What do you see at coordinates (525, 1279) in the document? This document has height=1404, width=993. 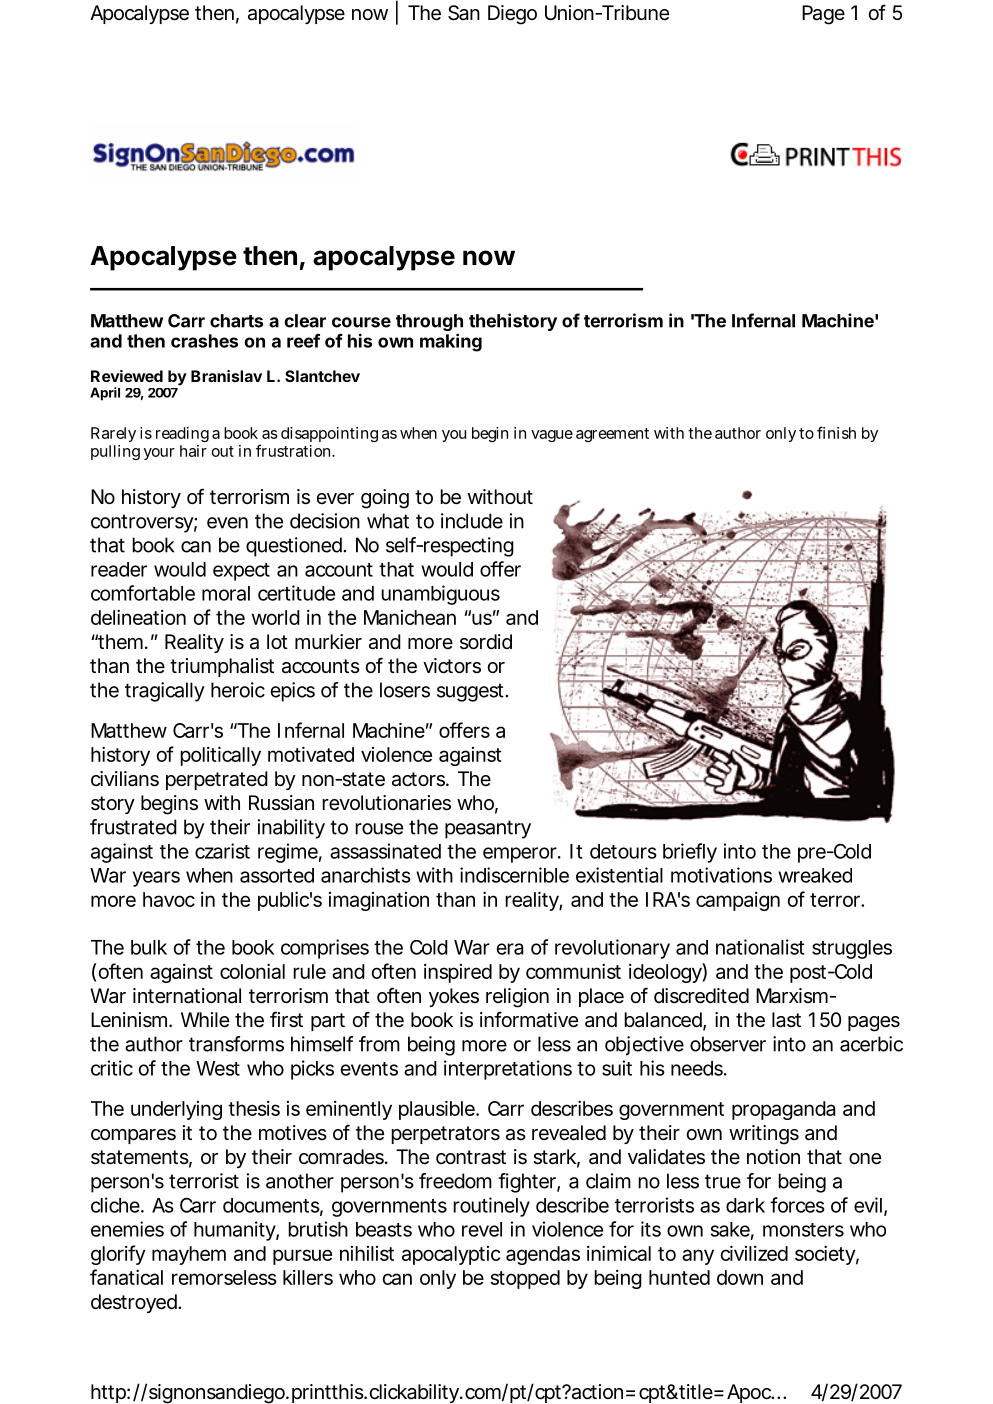 I see `stopped` at bounding box center [525, 1279].
